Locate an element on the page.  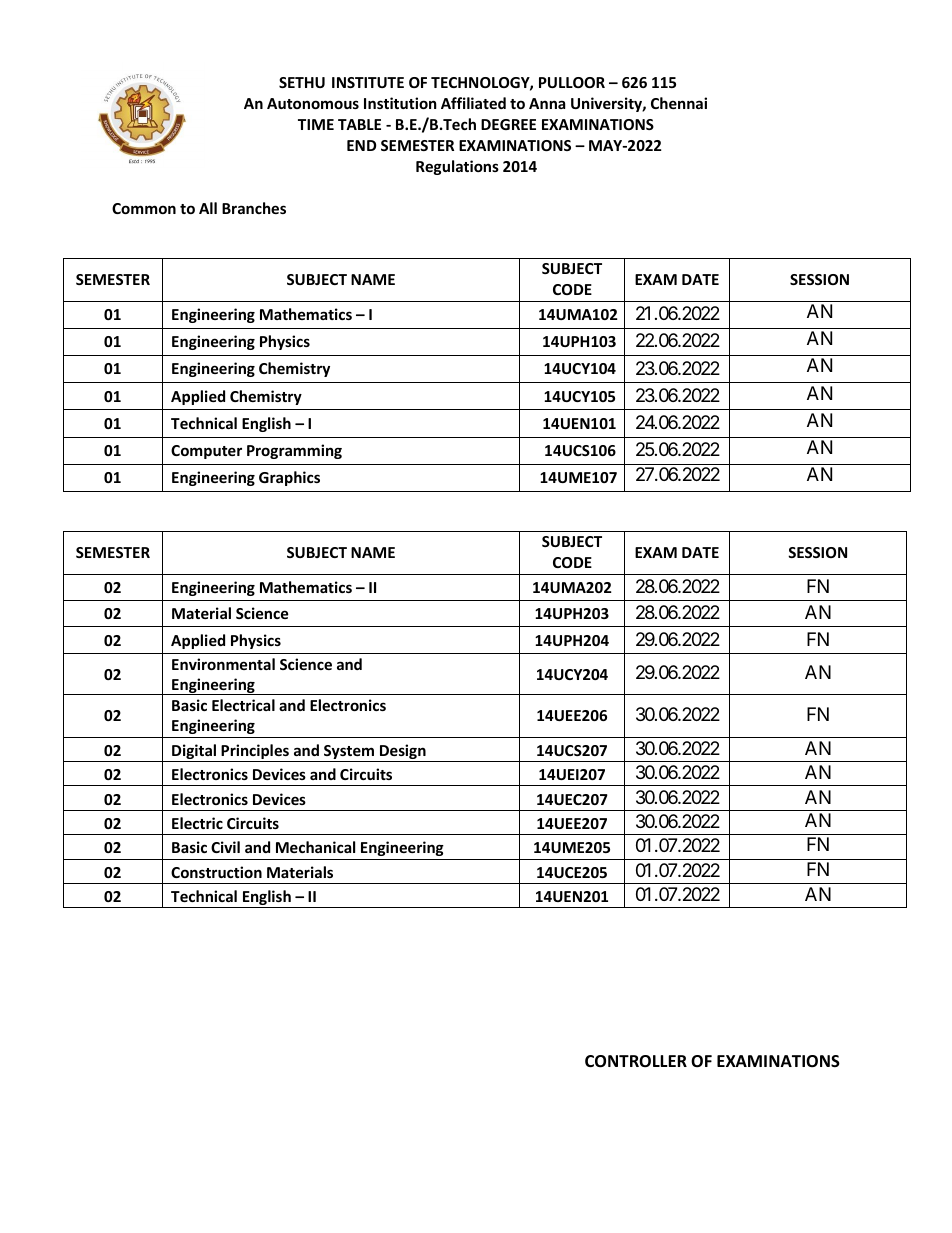
Institution is located at coordinates (400, 103).
